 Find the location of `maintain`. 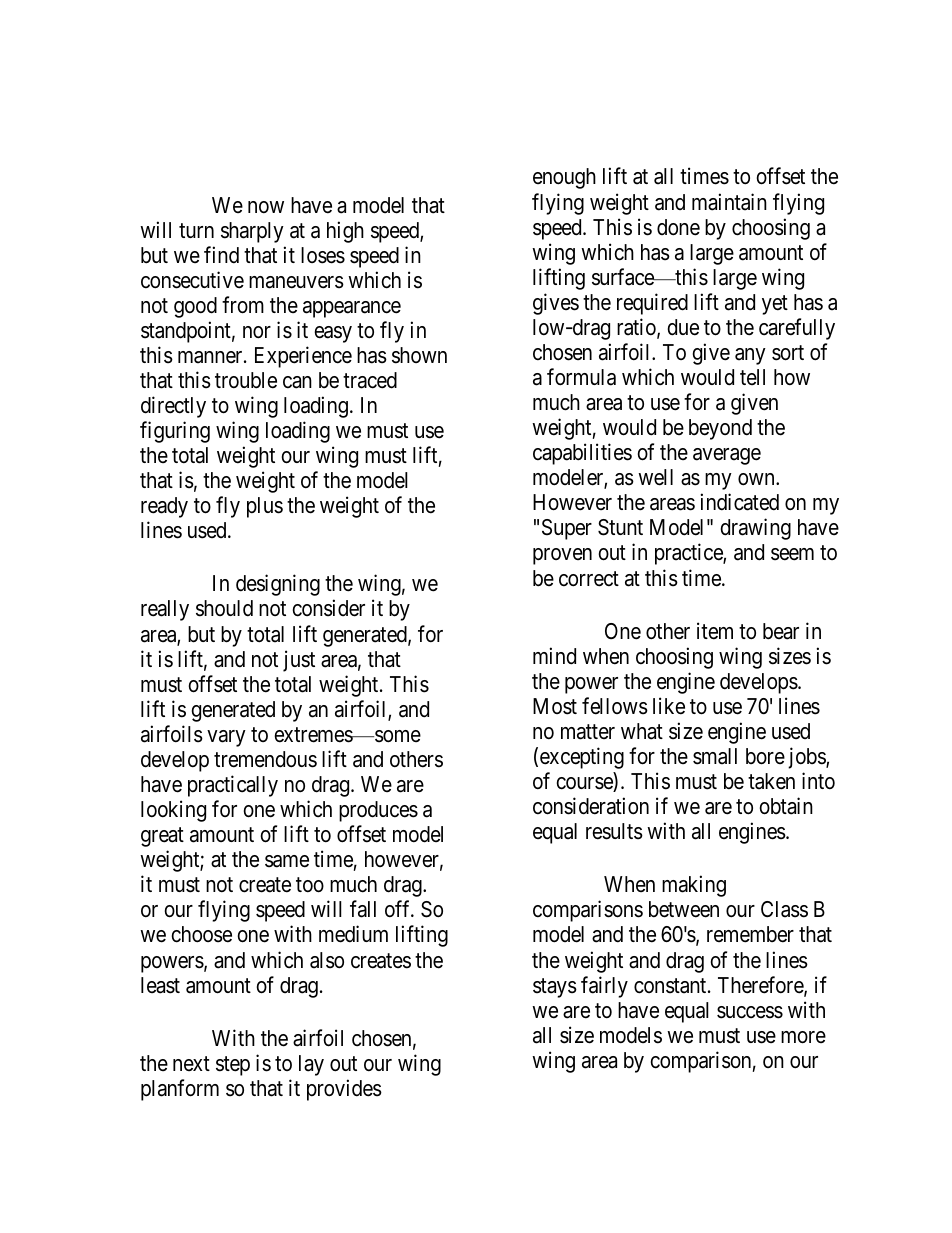

maintain is located at coordinates (729, 202).
